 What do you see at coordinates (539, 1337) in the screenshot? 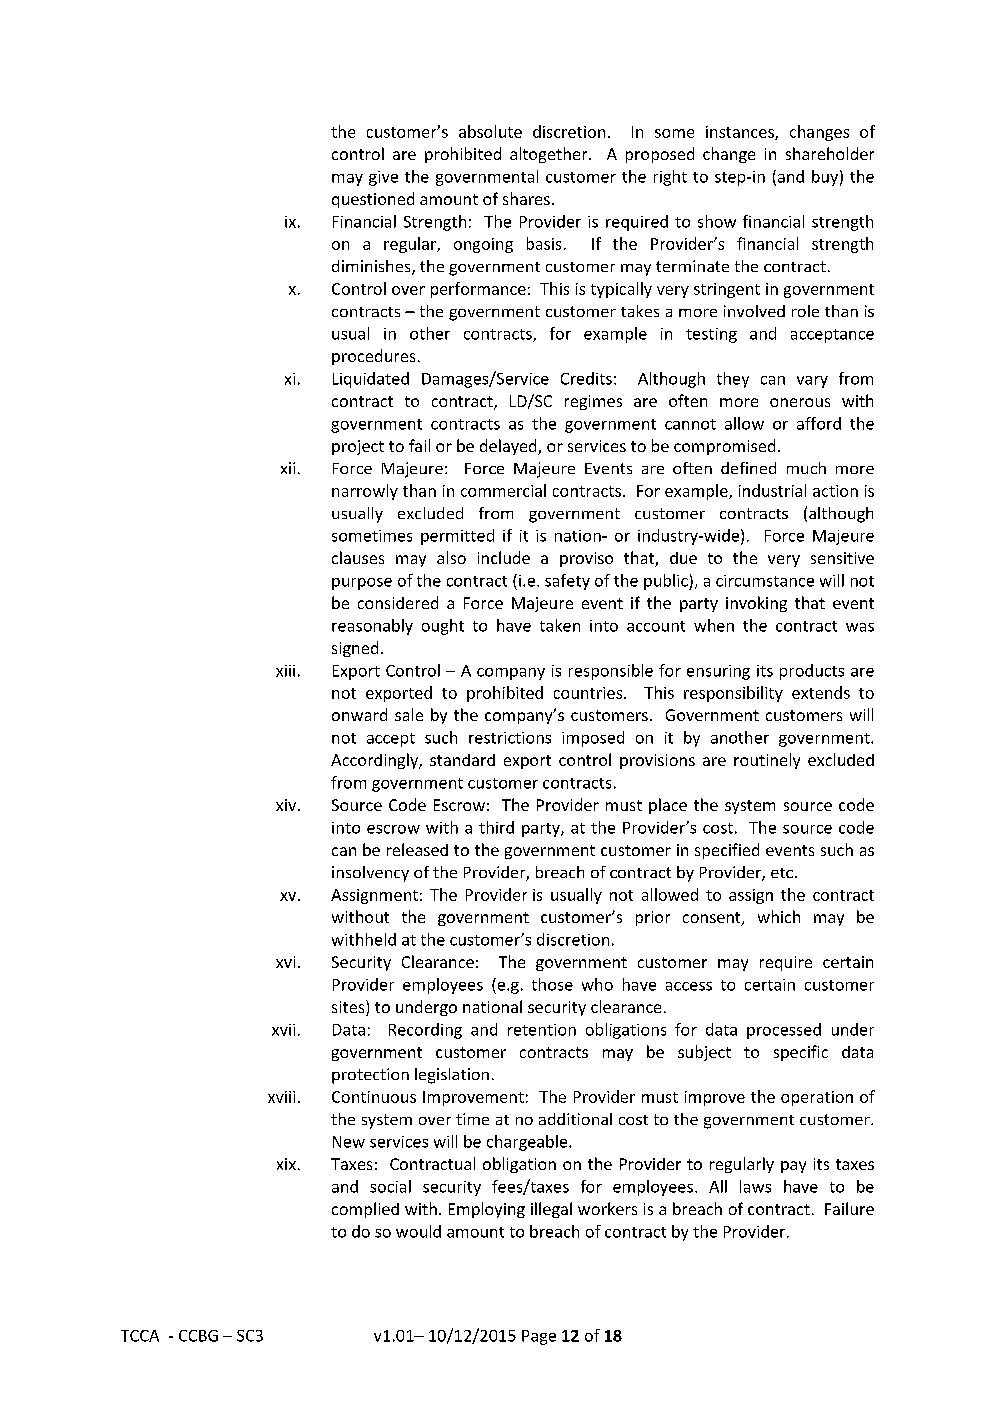
I see `Page` at bounding box center [539, 1337].
